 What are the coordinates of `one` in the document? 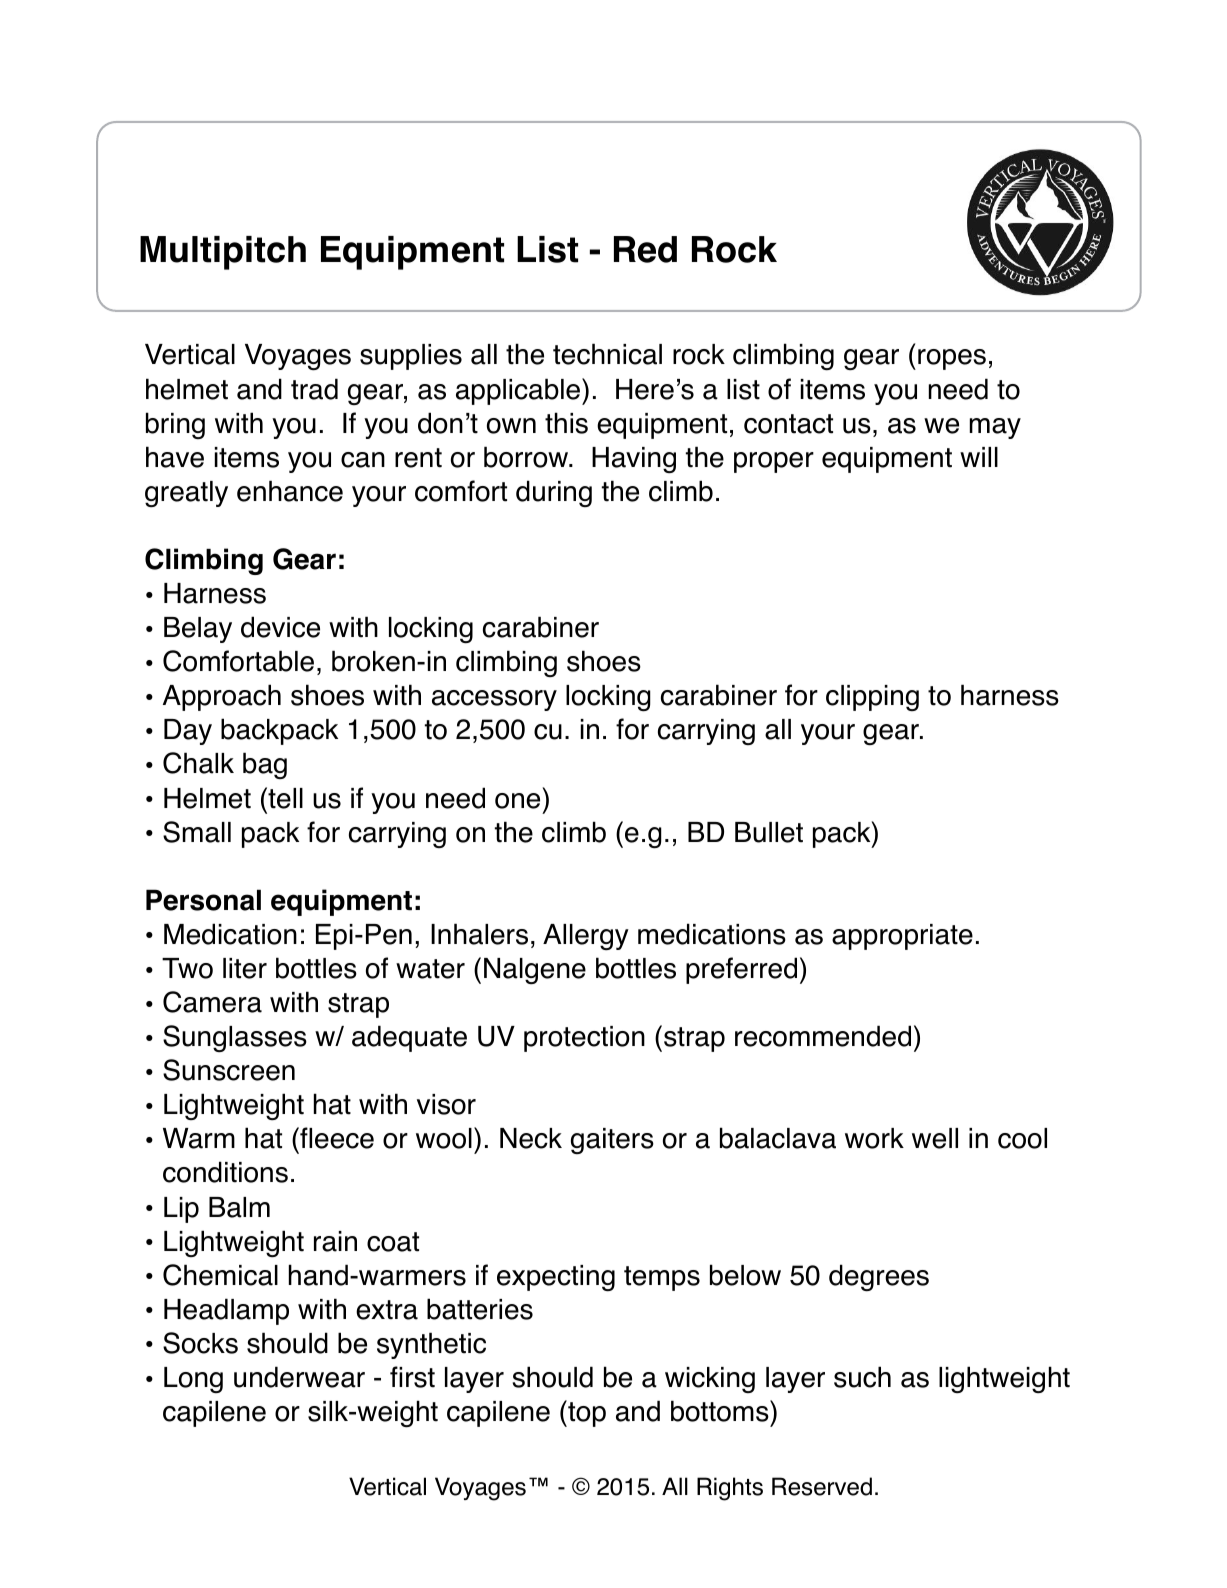 It's located at (517, 801).
